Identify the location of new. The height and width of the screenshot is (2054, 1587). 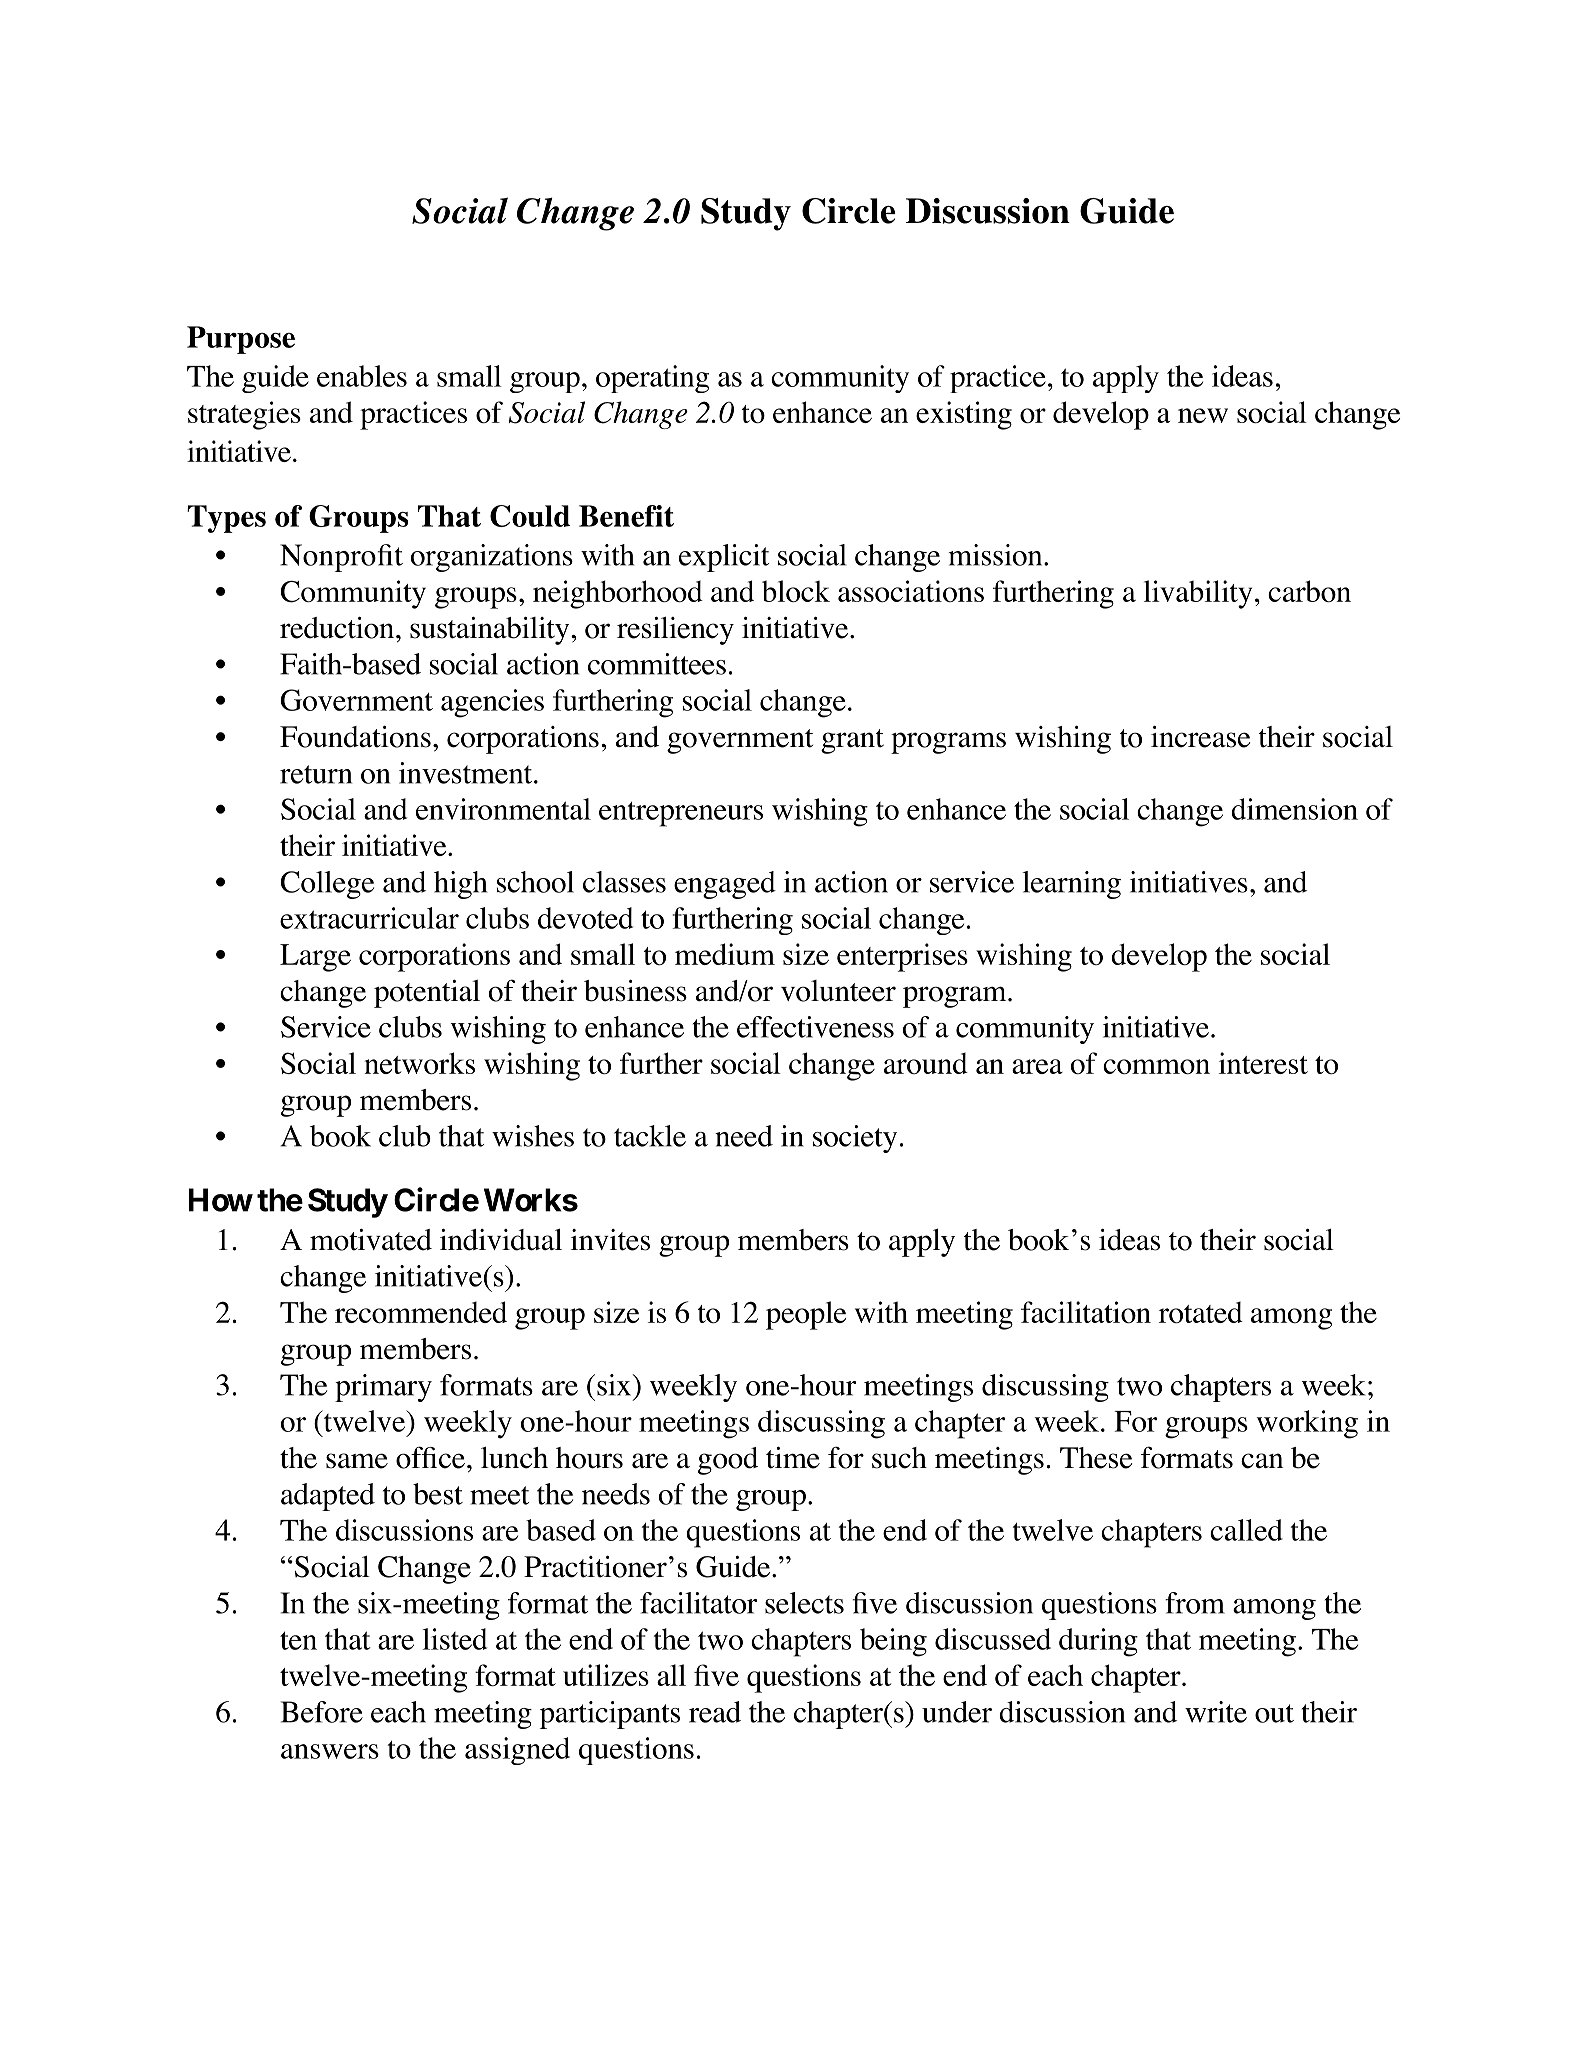
(1203, 415).
